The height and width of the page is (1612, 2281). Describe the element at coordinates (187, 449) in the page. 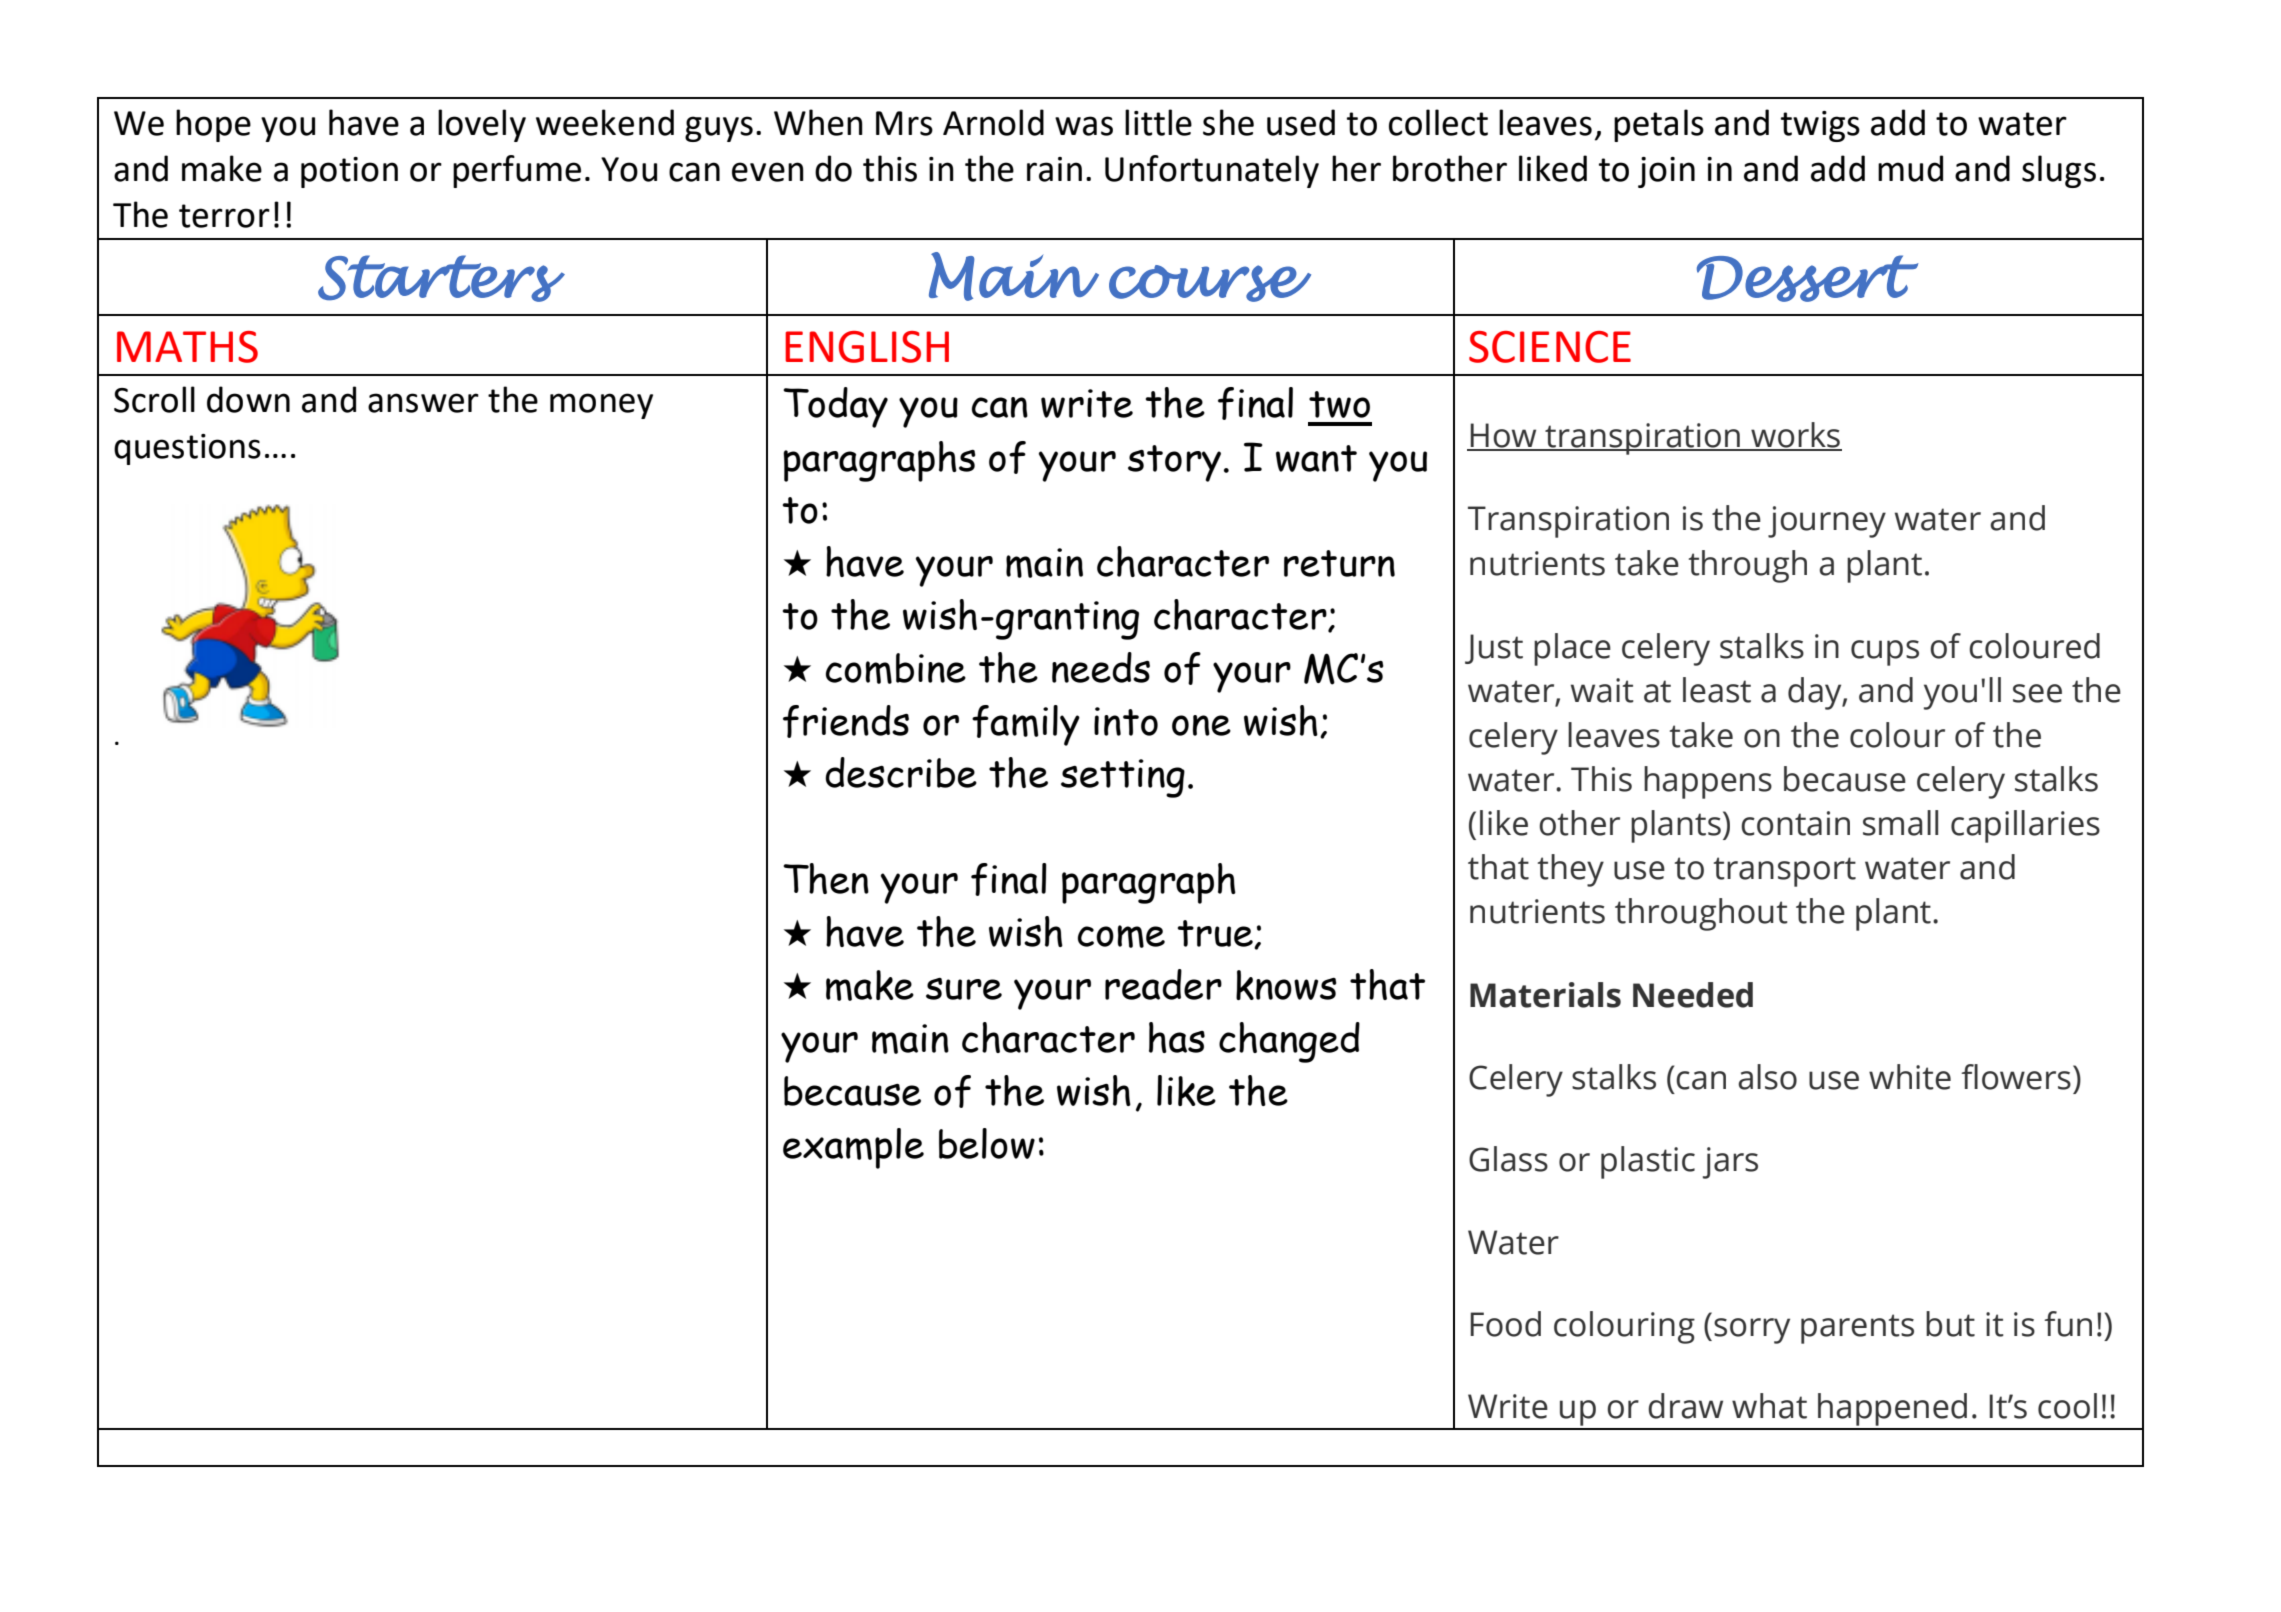

I see `questions` at that location.
